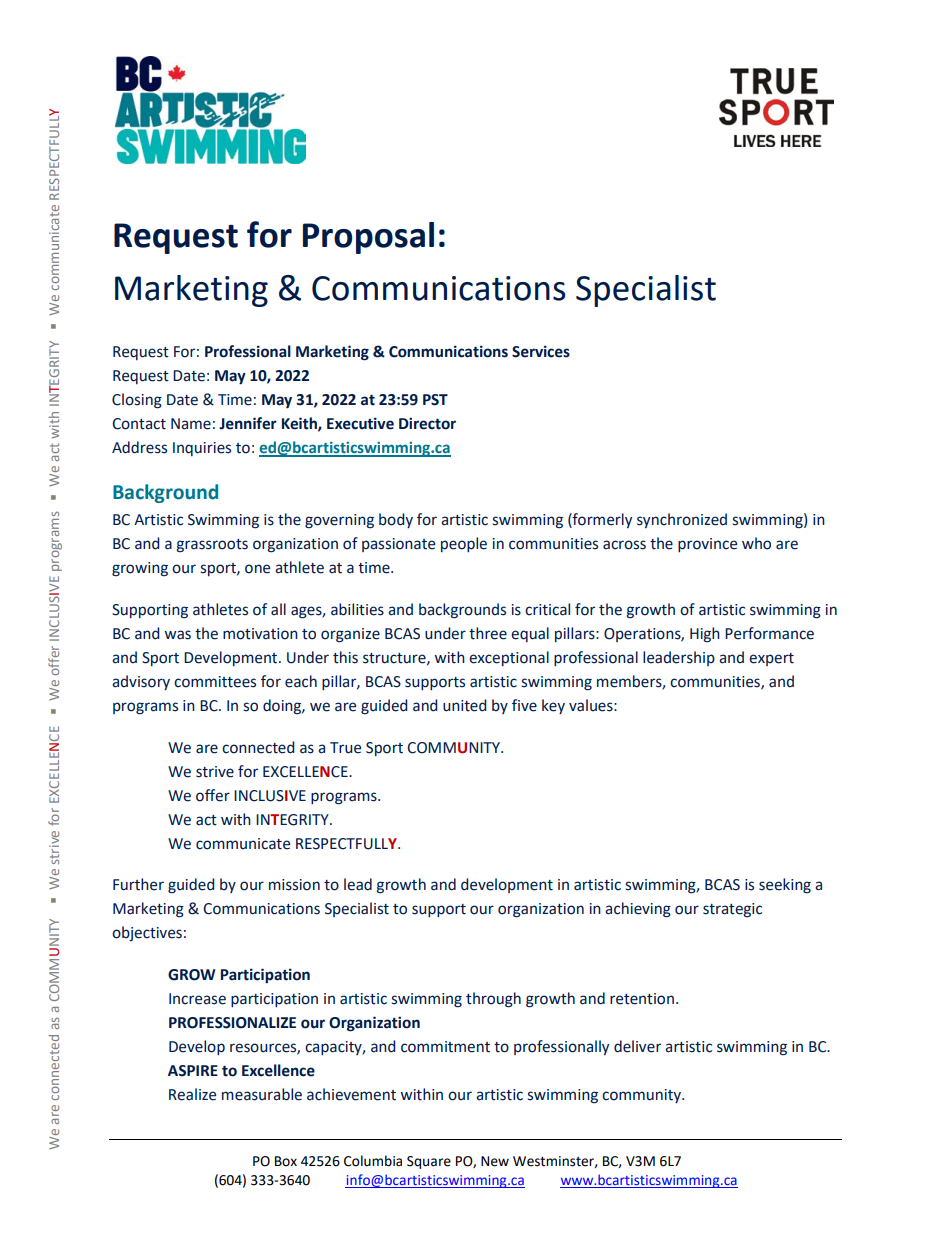 The image size is (952, 1233). What do you see at coordinates (541, 351) in the image?
I see `Services` at bounding box center [541, 351].
